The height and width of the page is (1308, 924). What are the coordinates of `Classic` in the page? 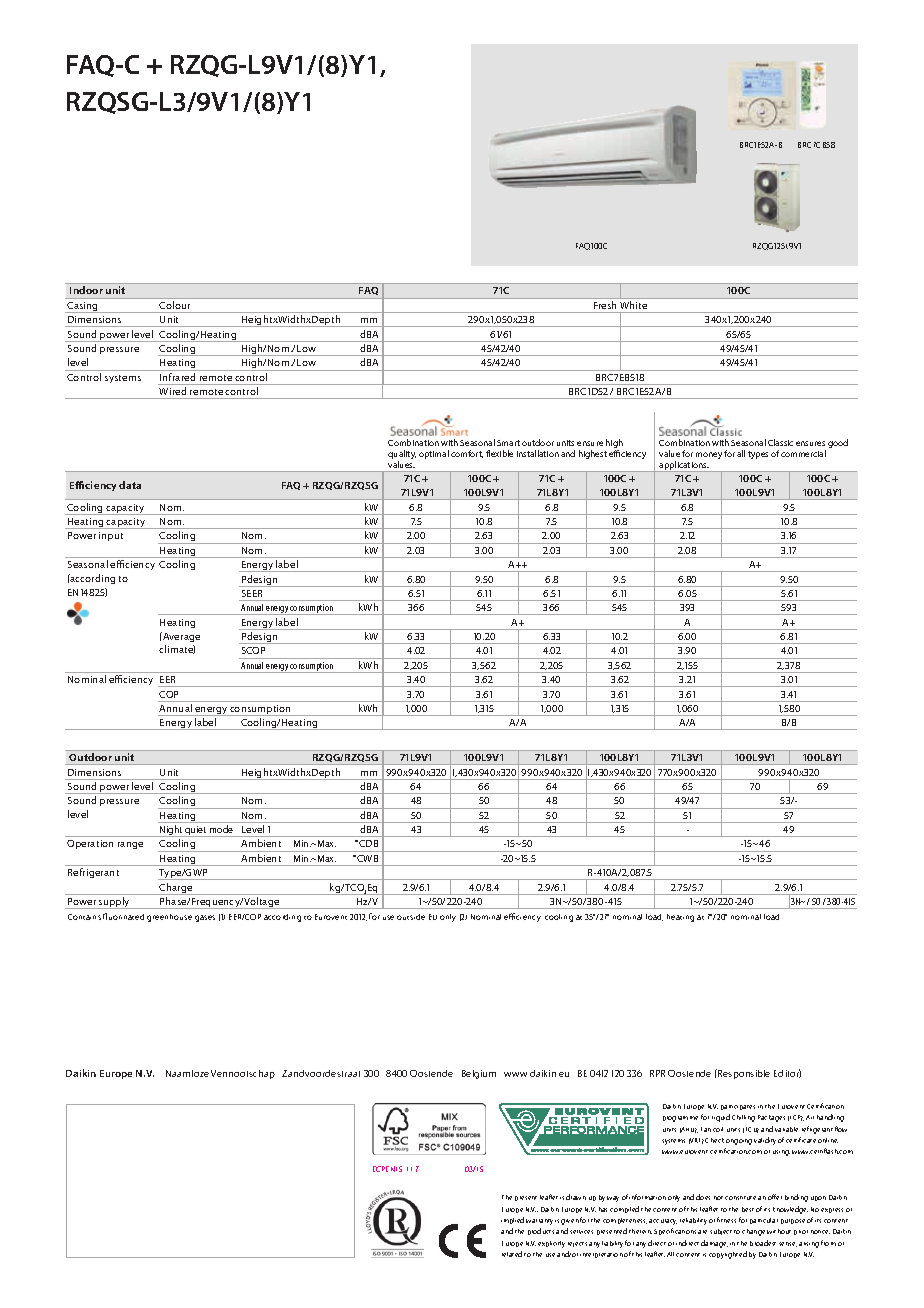 It's located at (780, 442).
